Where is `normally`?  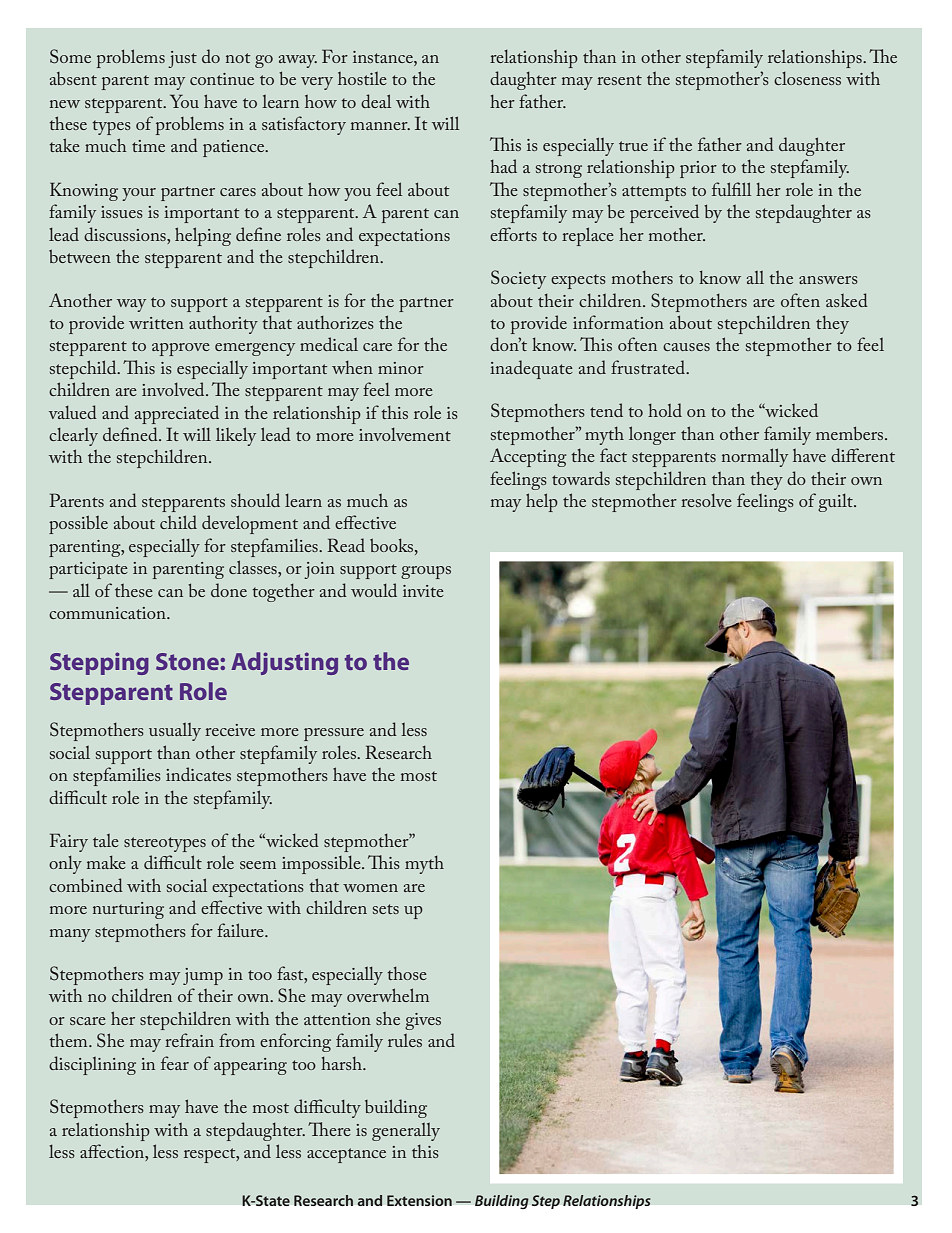
normally is located at coordinates (755, 457).
